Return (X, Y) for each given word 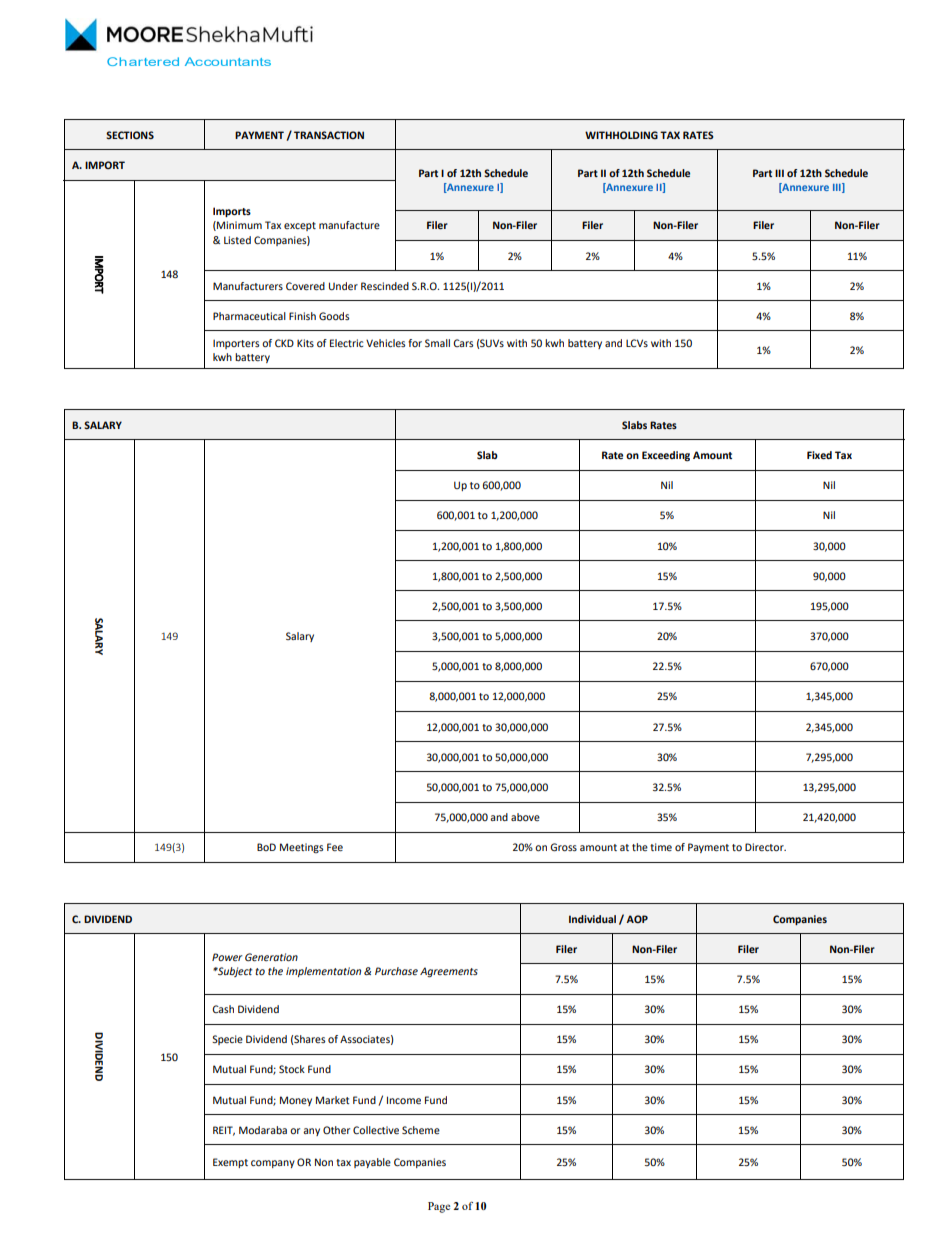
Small (437, 343)
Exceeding (666, 456)
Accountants (228, 61)
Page (439, 1207)
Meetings (301, 848)
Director (765, 847)
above (525, 817)
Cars (463, 343)
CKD (284, 343)
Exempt (230, 1163)
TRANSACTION (329, 135)
